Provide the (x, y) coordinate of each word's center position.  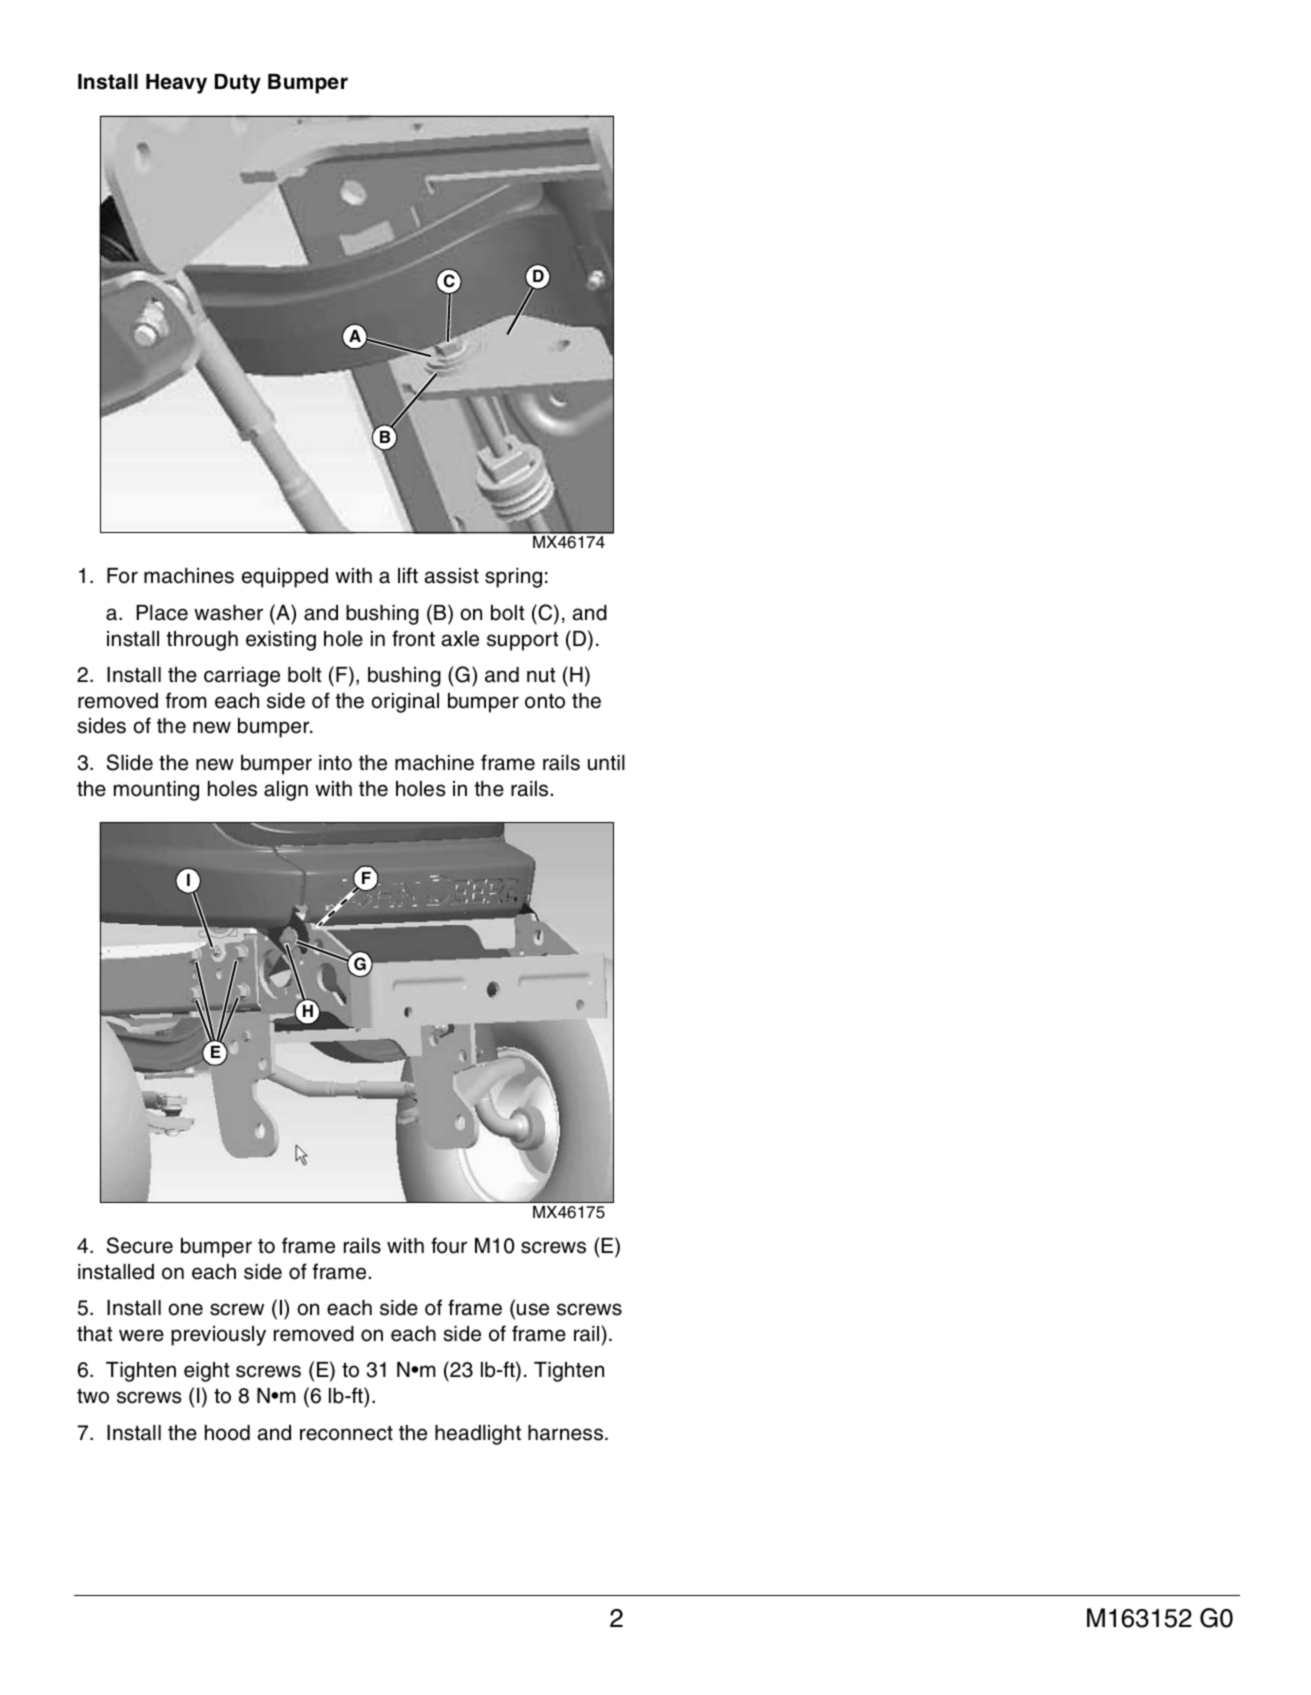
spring (513, 578)
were (141, 1335)
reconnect (346, 1433)
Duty (238, 84)
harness (567, 1433)
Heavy (176, 84)
